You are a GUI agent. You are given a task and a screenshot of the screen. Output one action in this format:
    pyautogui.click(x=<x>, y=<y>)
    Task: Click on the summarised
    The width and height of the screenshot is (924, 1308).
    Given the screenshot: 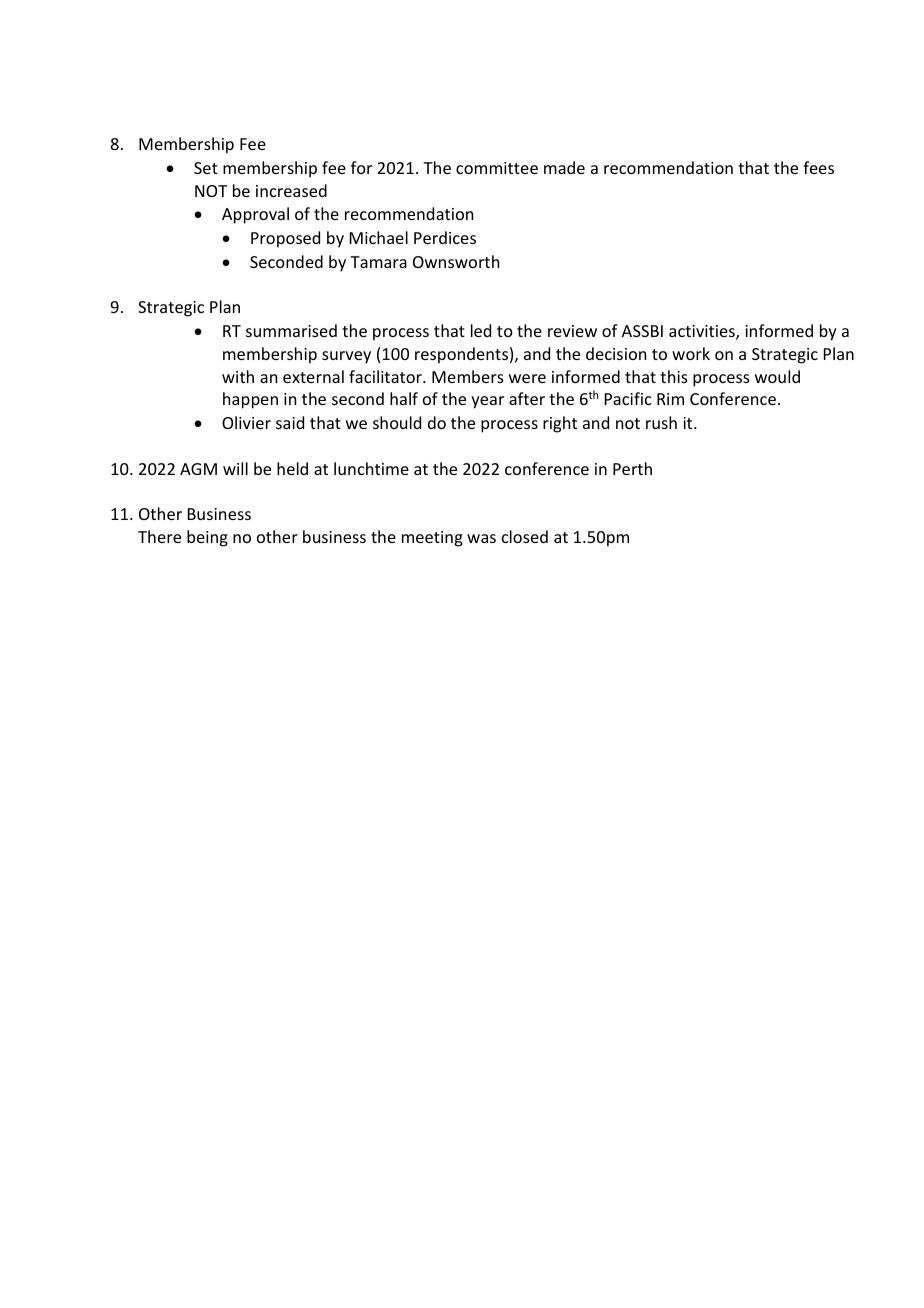 What is the action you would take?
    pyautogui.click(x=291, y=330)
